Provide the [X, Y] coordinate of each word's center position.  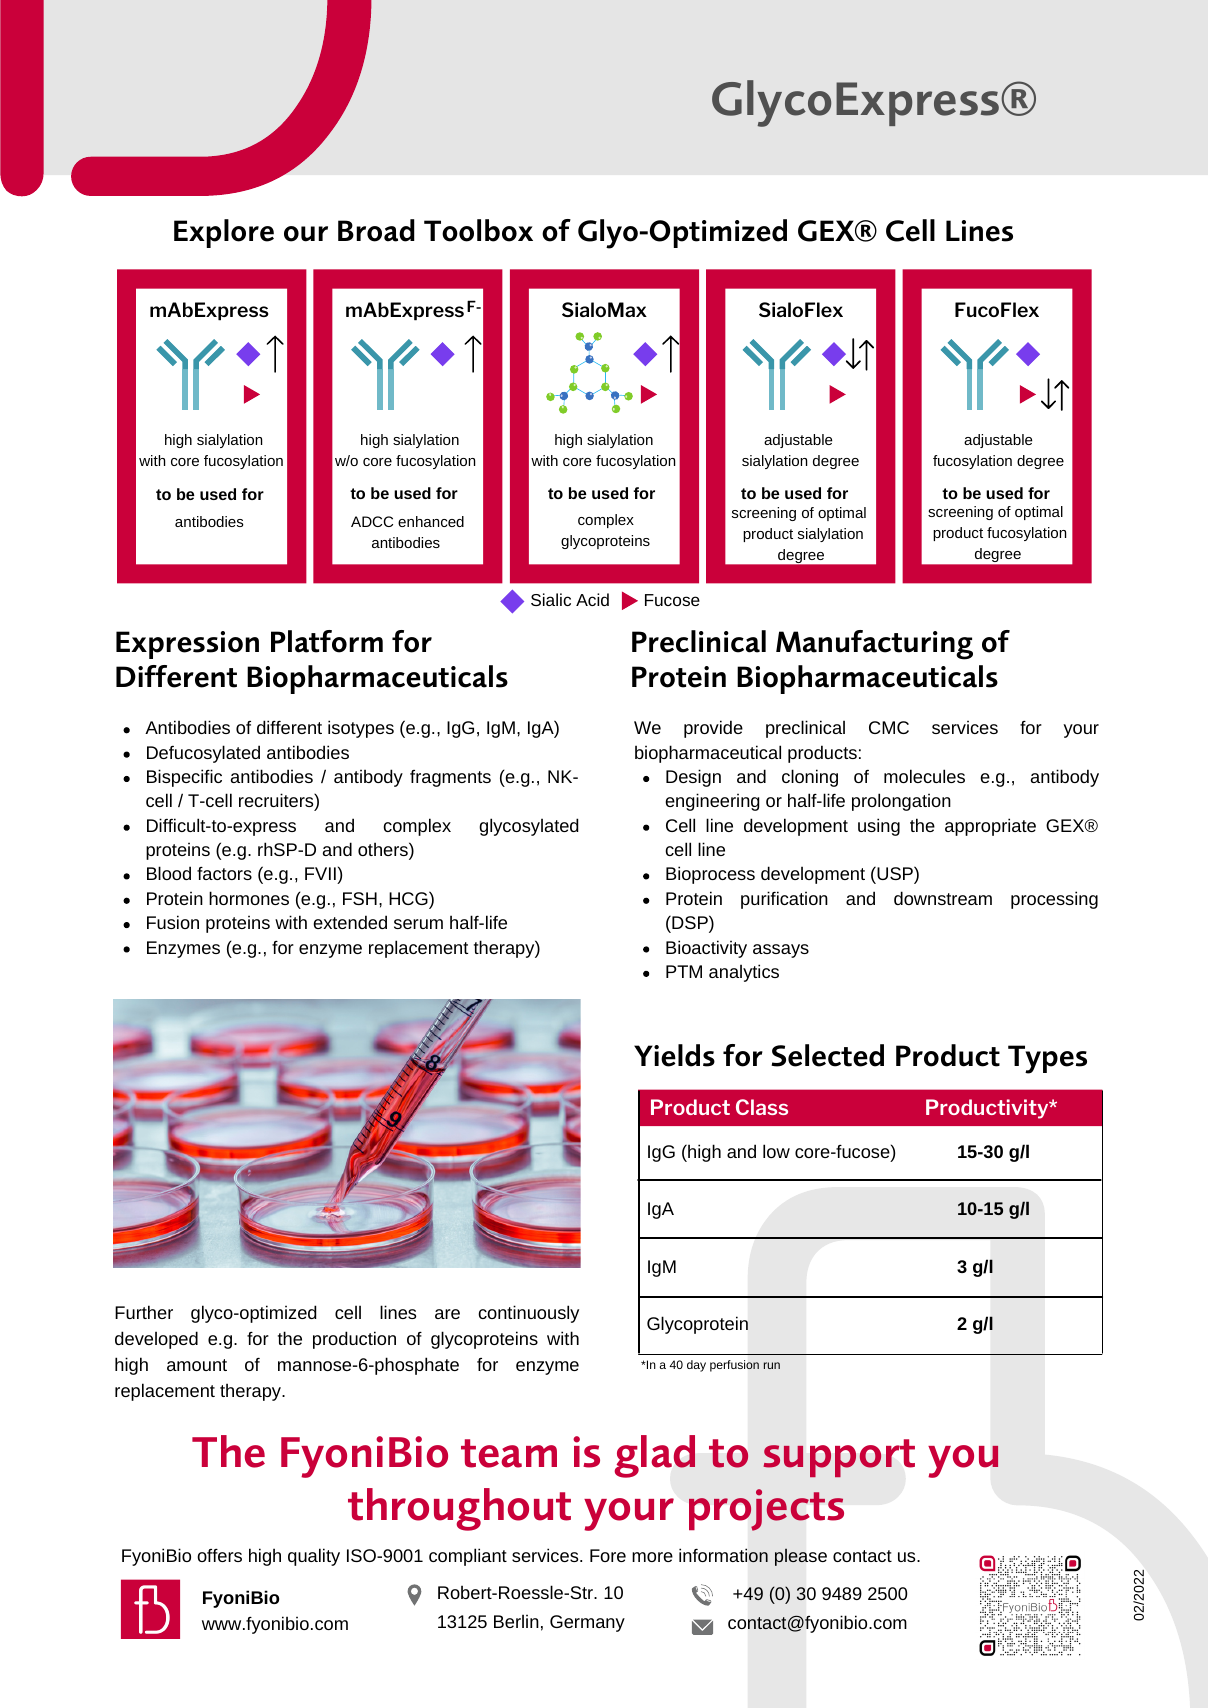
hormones [249, 898]
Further [144, 1312]
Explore [224, 233]
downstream [943, 898]
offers [219, 1555]
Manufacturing [874, 645]
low [776, 1151]
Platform [327, 641]
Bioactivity [706, 949]
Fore [608, 1555]
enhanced [431, 521]
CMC [889, 727]
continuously [528, 1314]
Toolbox [478, 230]
